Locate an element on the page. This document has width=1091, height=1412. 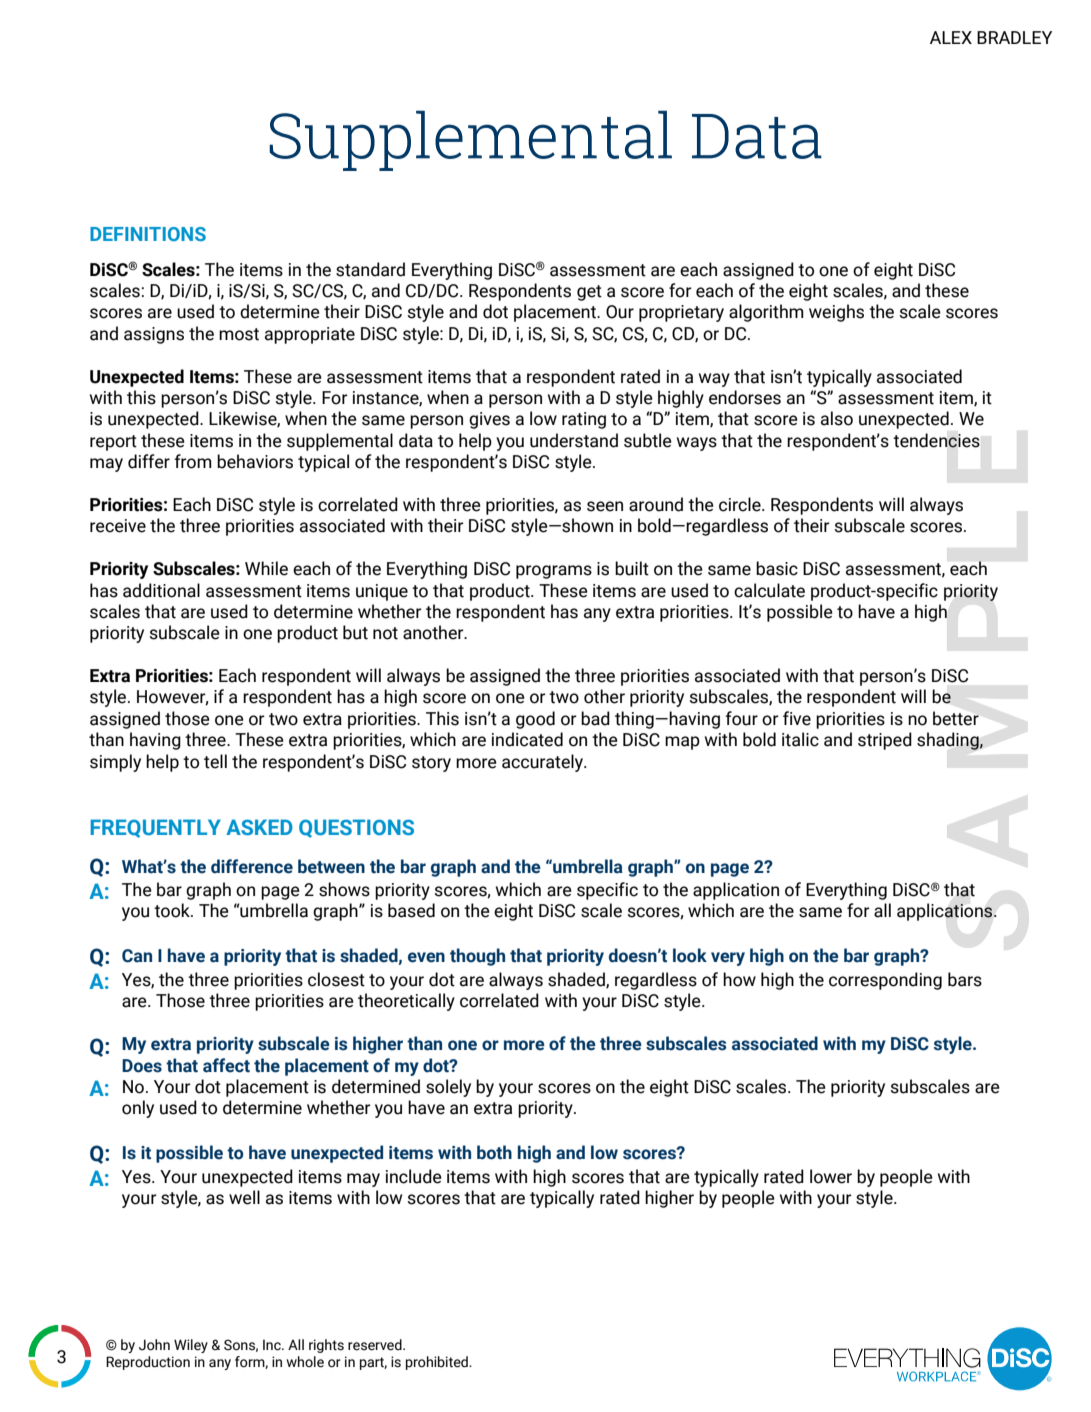
DEFINITIONS is located at coordinates (148, 234).
